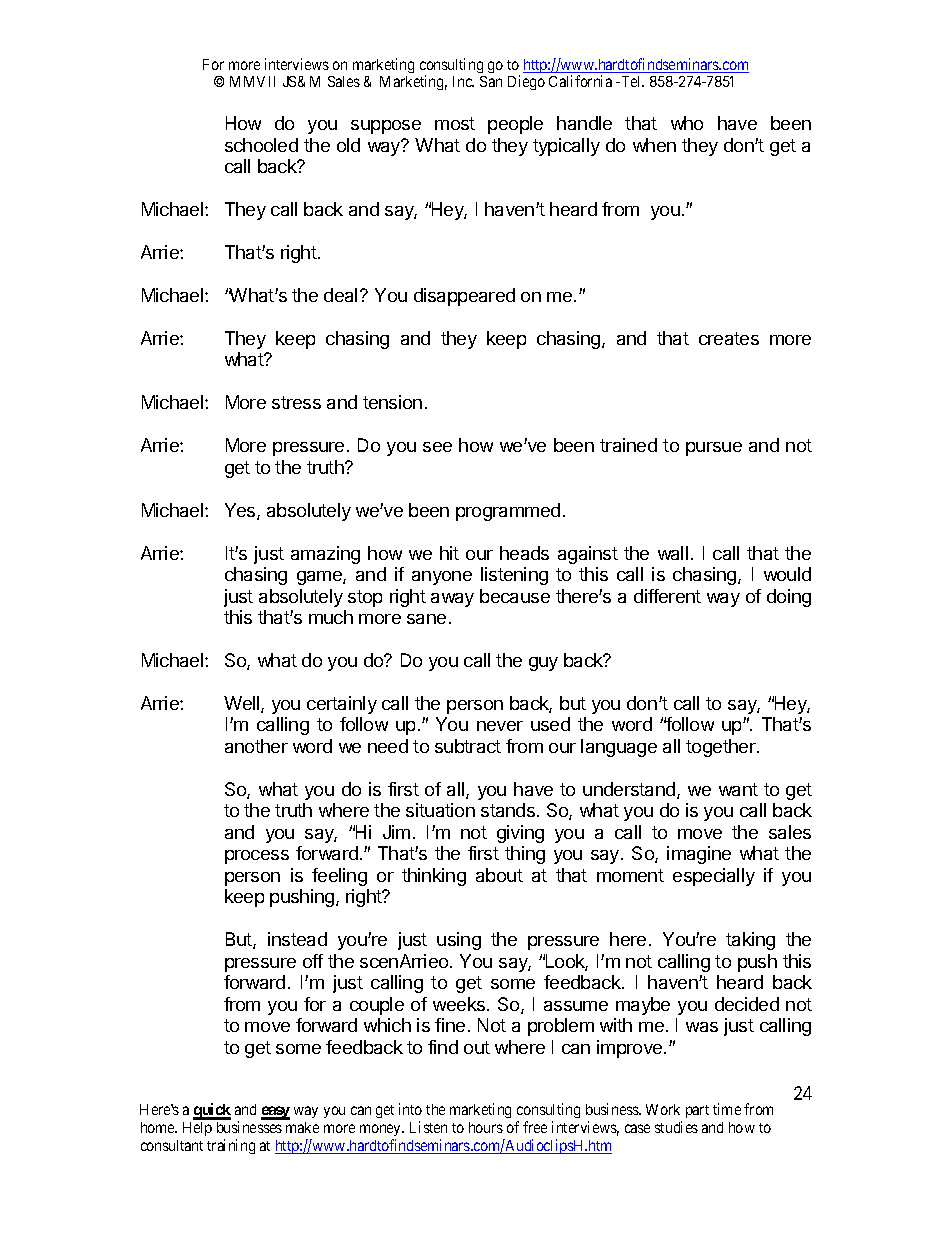  Describe the element at coordinates (261, 145) in the screenshot. I see `schooled` at that location.
